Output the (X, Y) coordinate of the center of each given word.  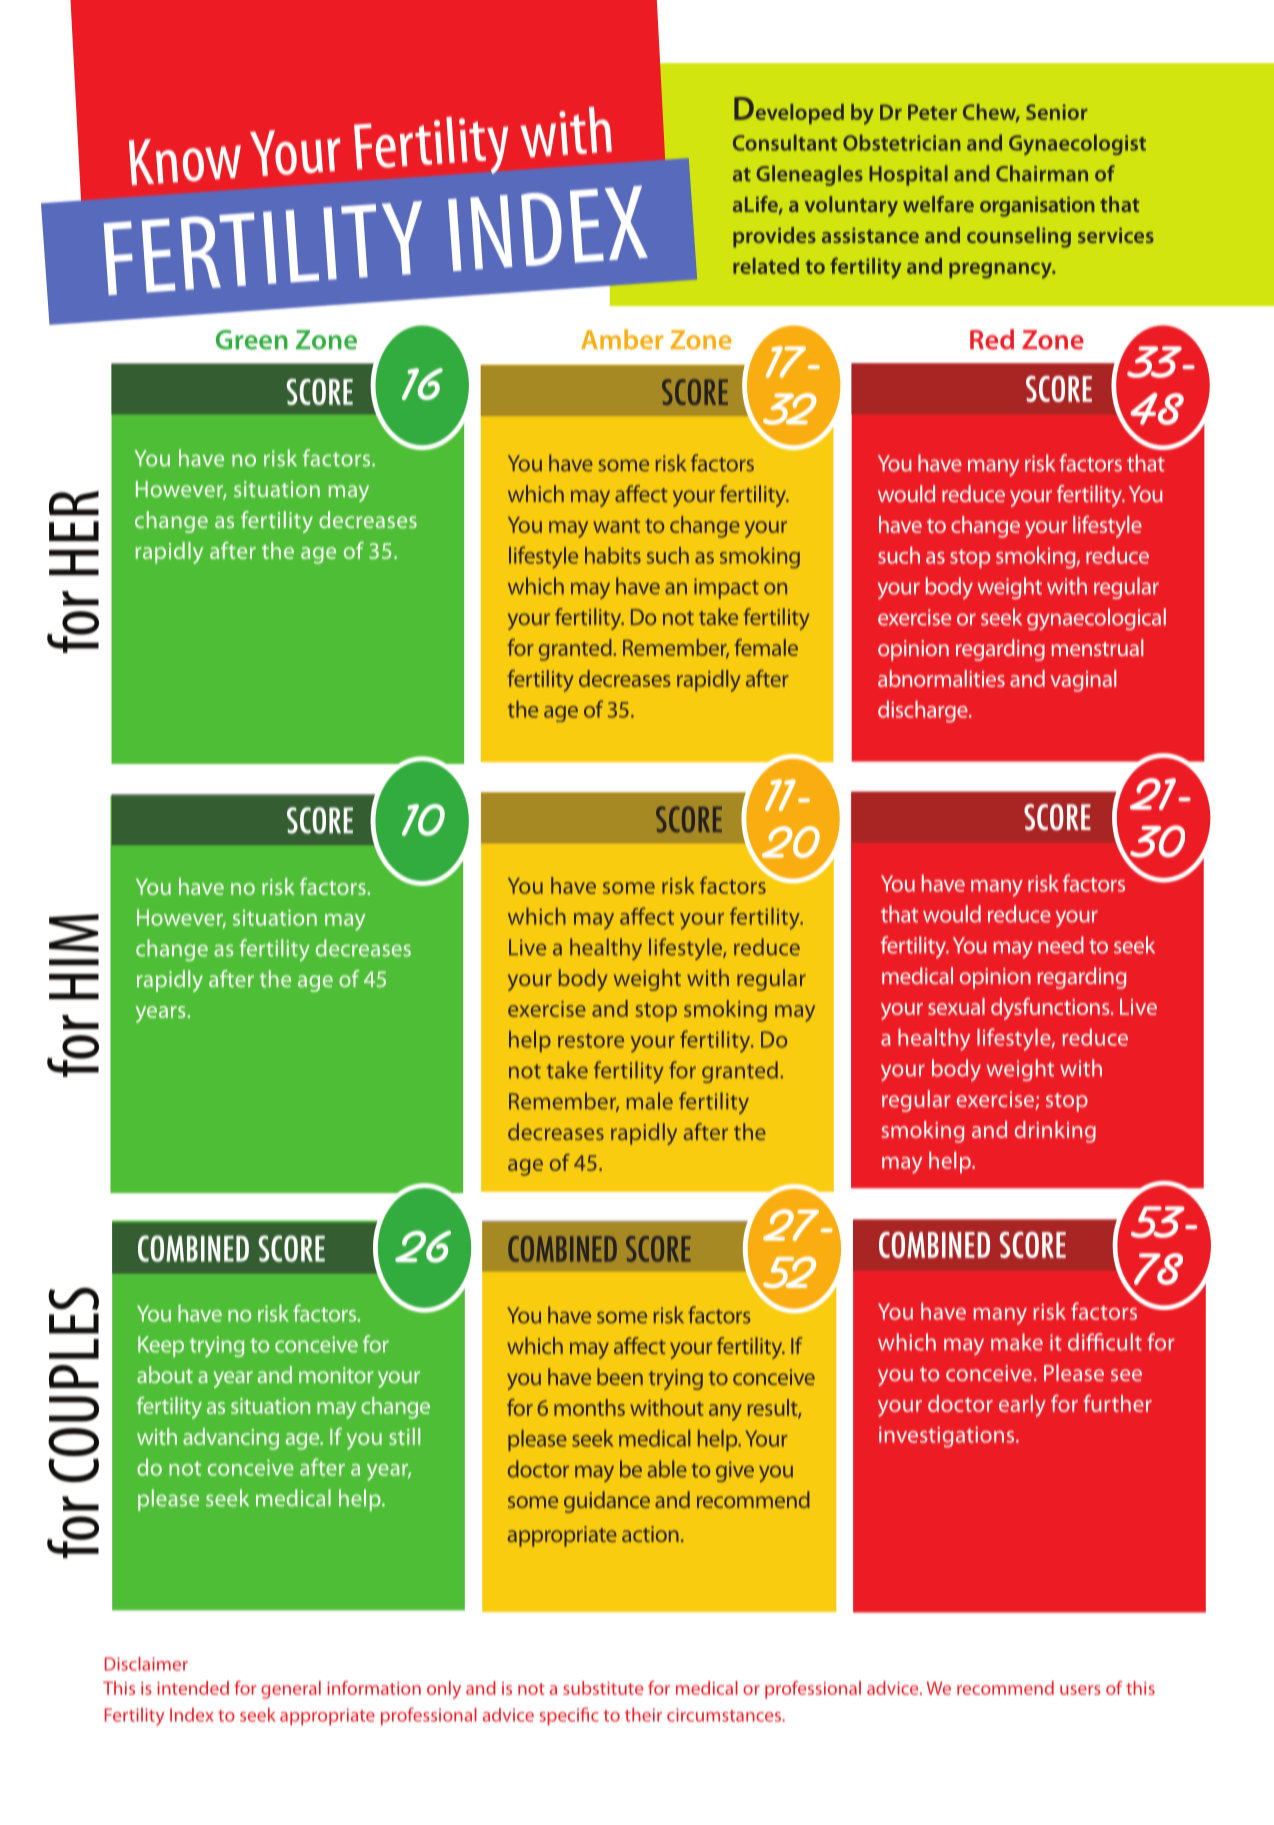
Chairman (1042, 173)
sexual (956, 1006)
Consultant (785, 142)
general (291, 1690)
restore (591, 1040)
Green (252, 340)
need (1061, 945)
